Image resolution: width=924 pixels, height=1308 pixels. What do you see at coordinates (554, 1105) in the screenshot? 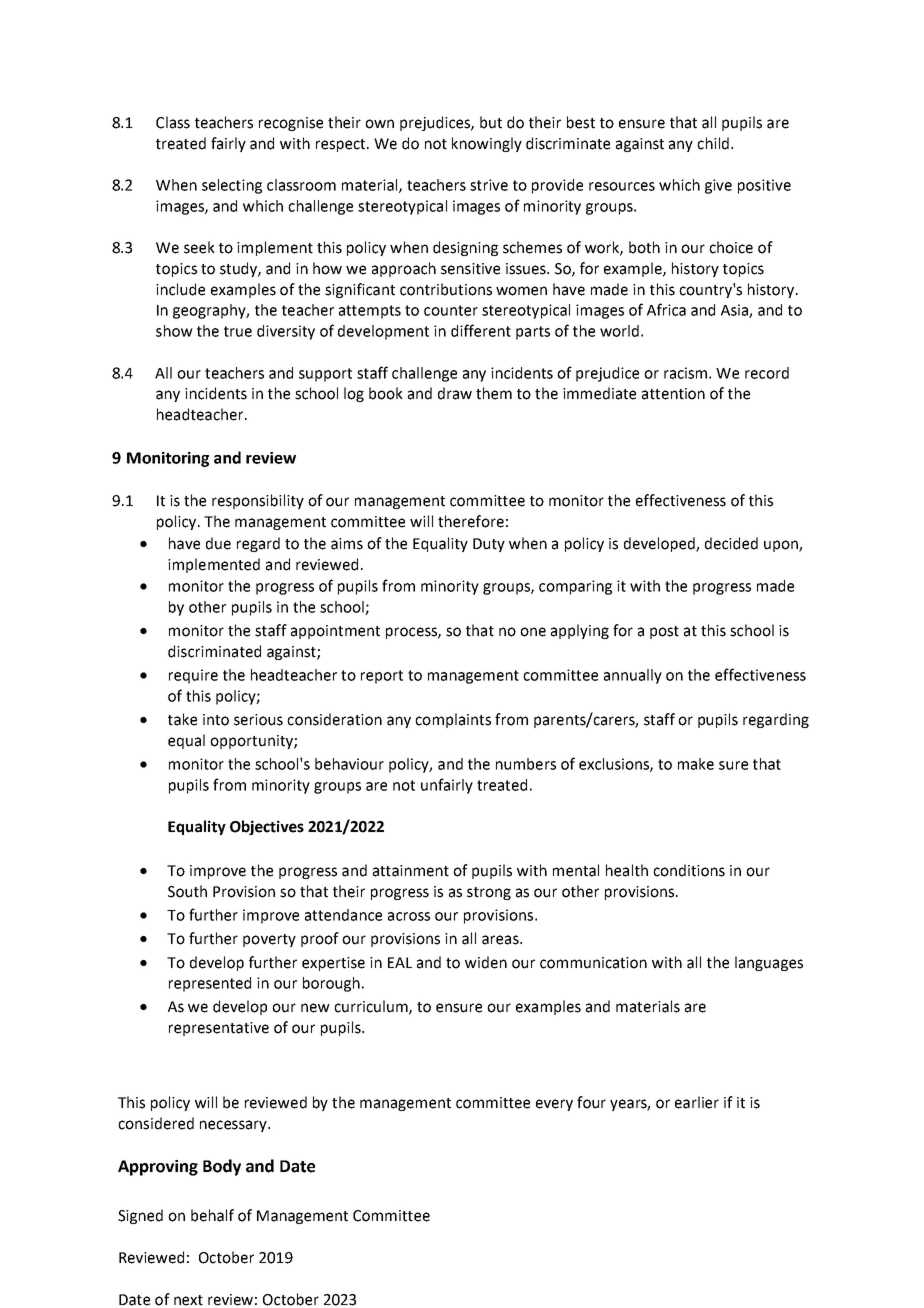
I see `every` at bounding box center [554, 1105].
